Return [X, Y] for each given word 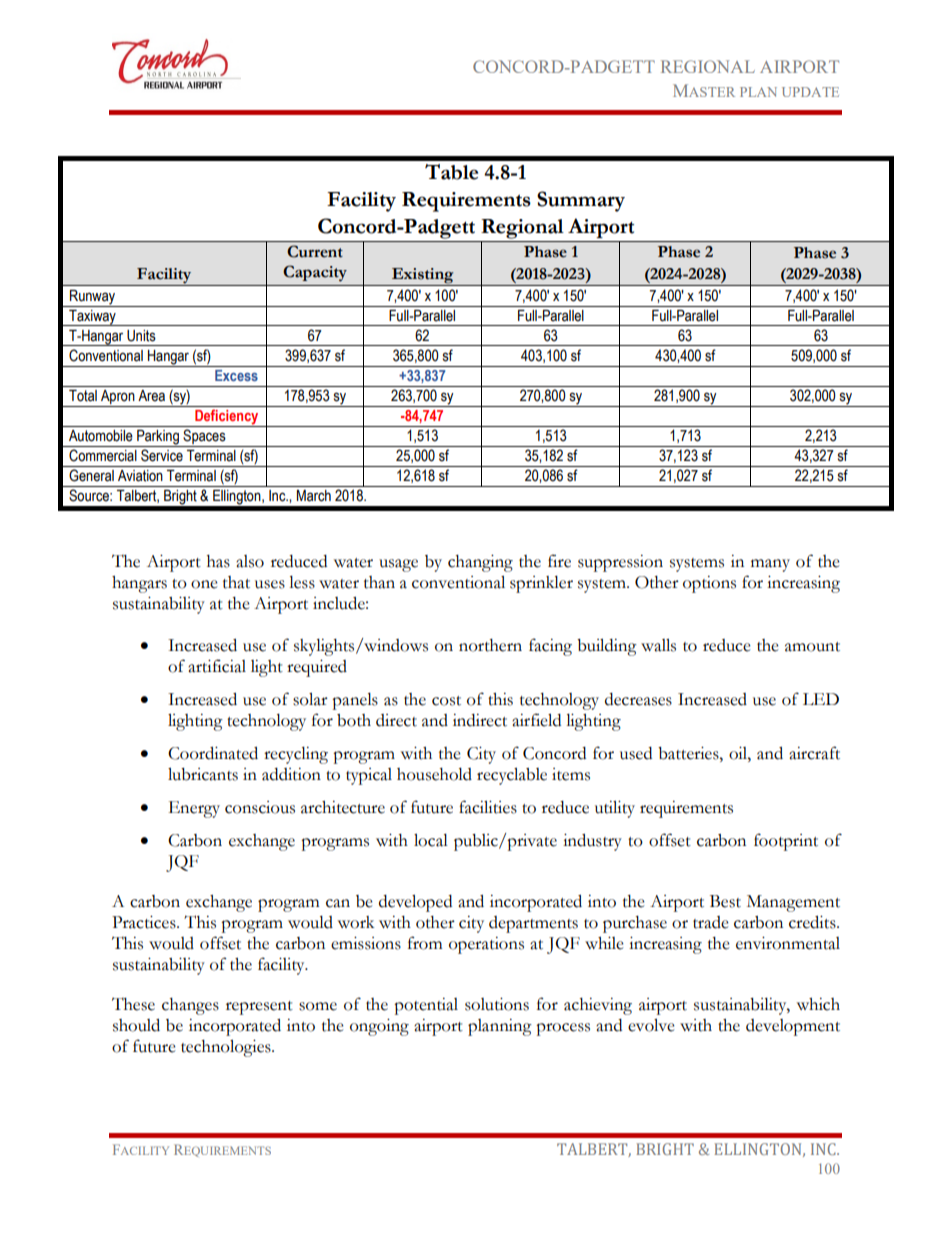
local [431, 840]
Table [451, 172]
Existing [423, 277]
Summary [581, 201]
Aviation [140, 476]
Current [315, 251]
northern [490, 645]
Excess [236, 375]
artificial [217, 666]
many [770, 565]
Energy [194, 809]
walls [658, 645]
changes [190, 1006]
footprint [786, 842]
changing [480, 563]
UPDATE [810, 92]
